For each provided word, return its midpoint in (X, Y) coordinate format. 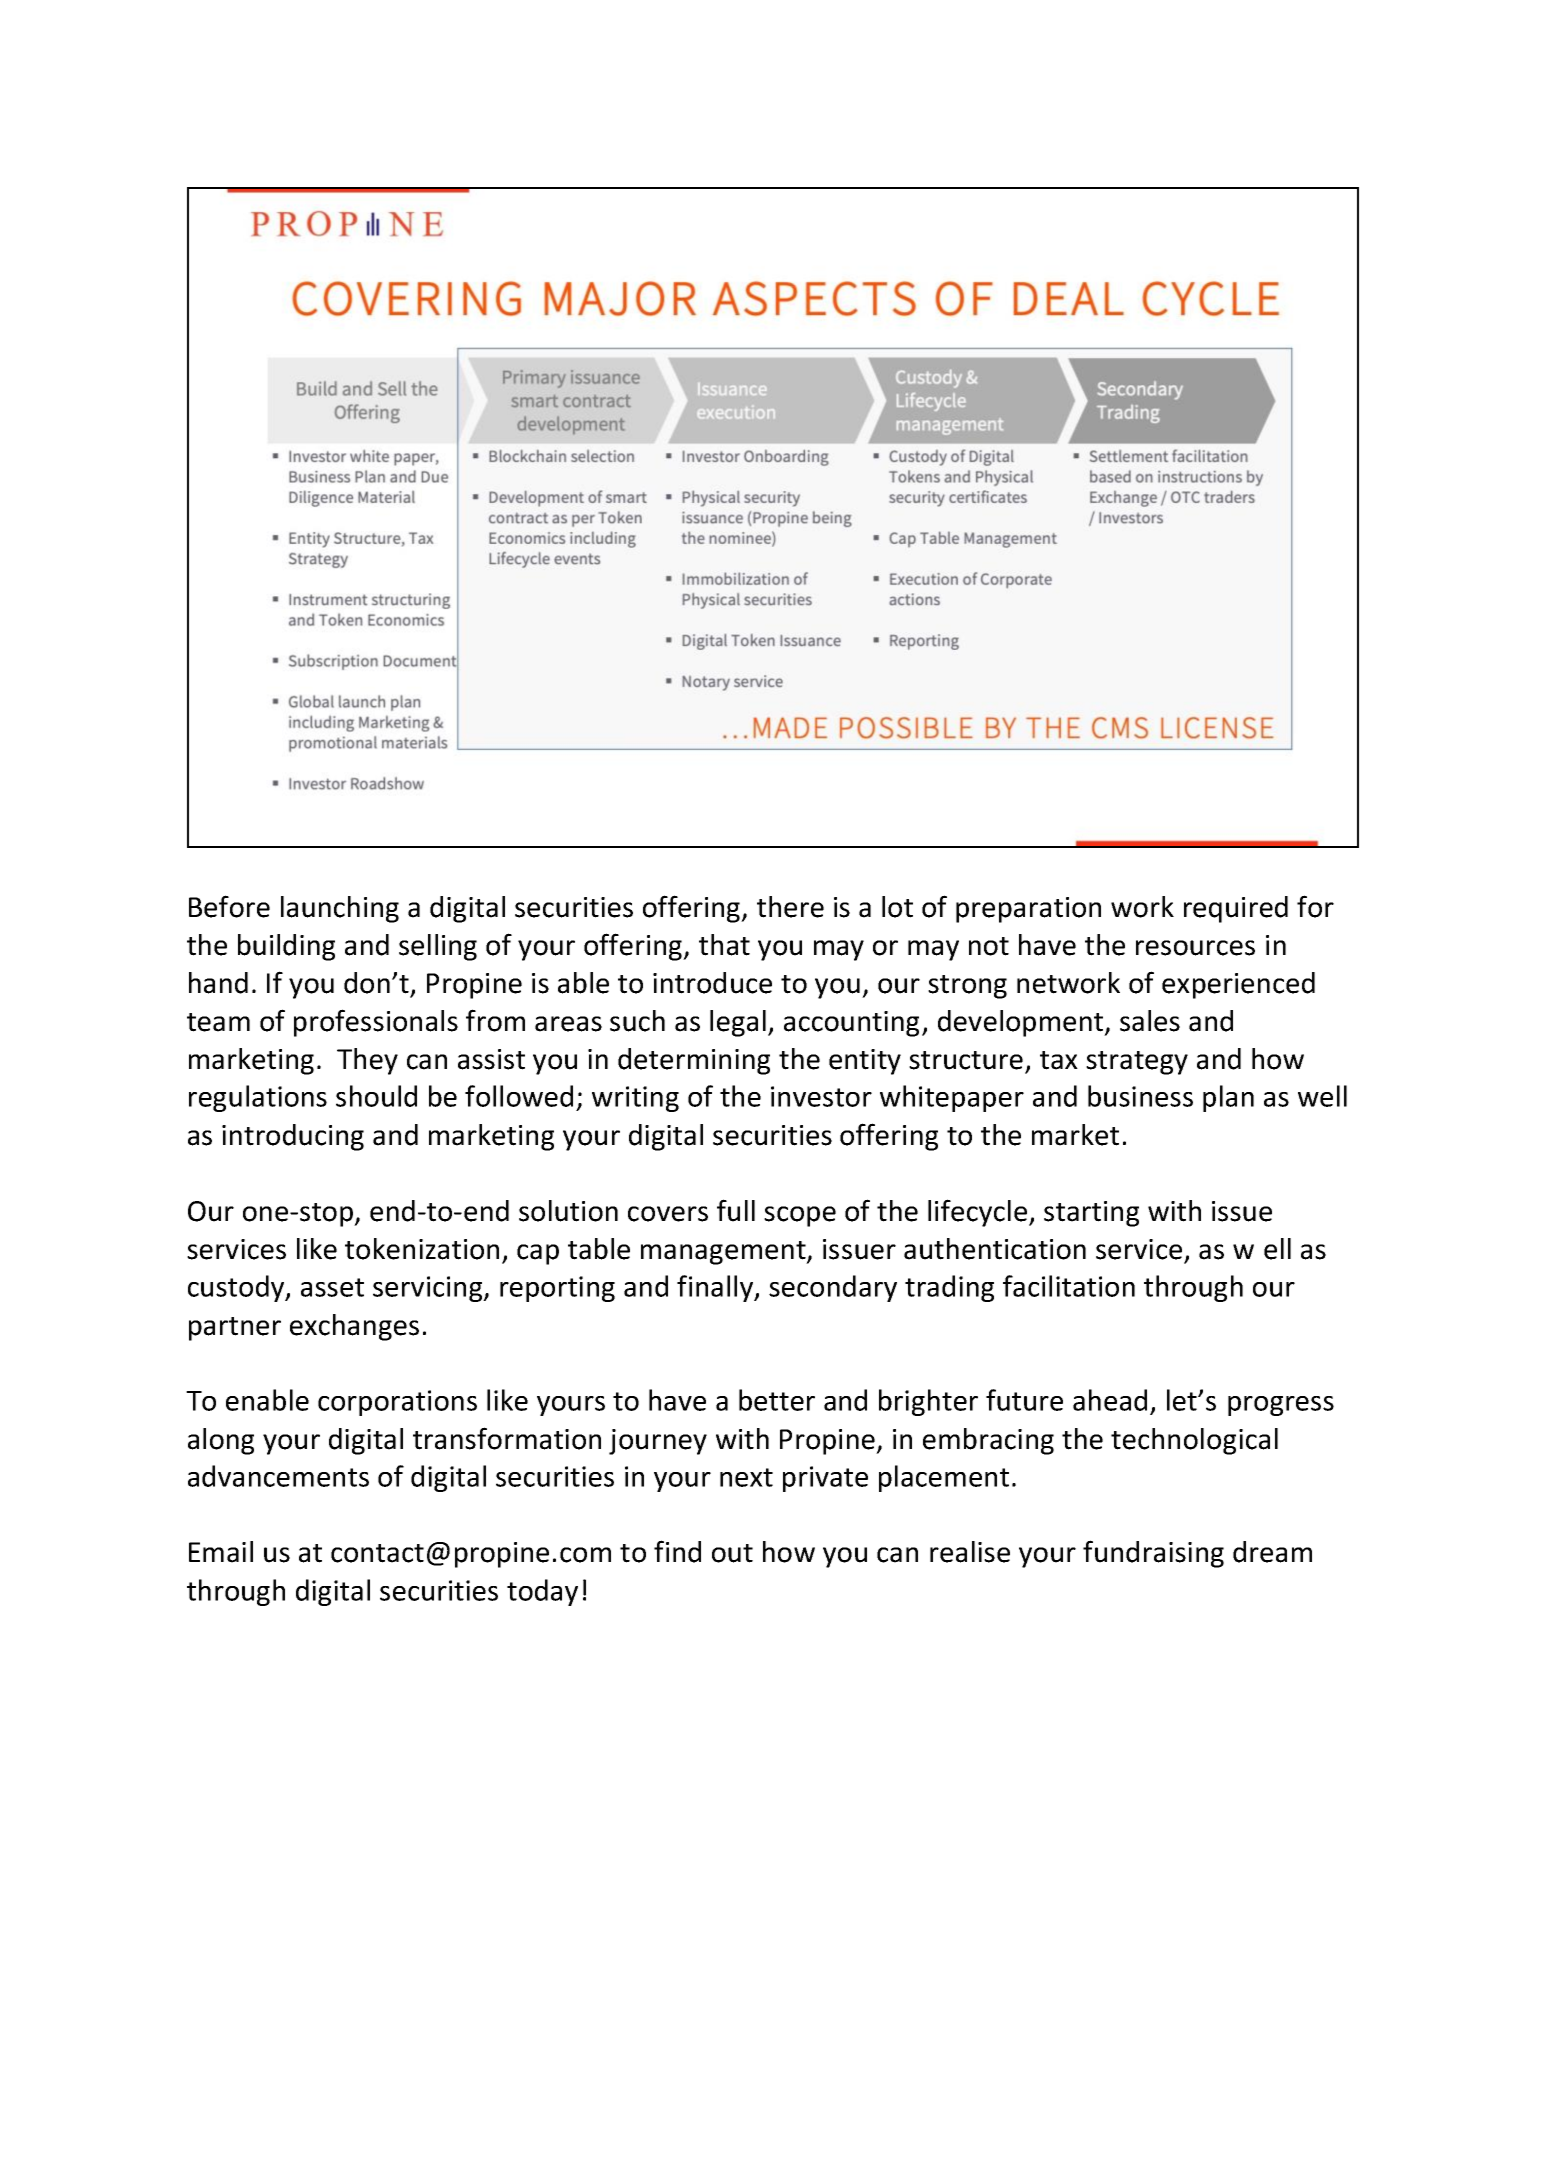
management (724, 1253)
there (790, 907)
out (732, 1553)
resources (1195, 948)
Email (221, 1552)
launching (340, 909)
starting (1091, 1214)
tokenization (422, 1249)
